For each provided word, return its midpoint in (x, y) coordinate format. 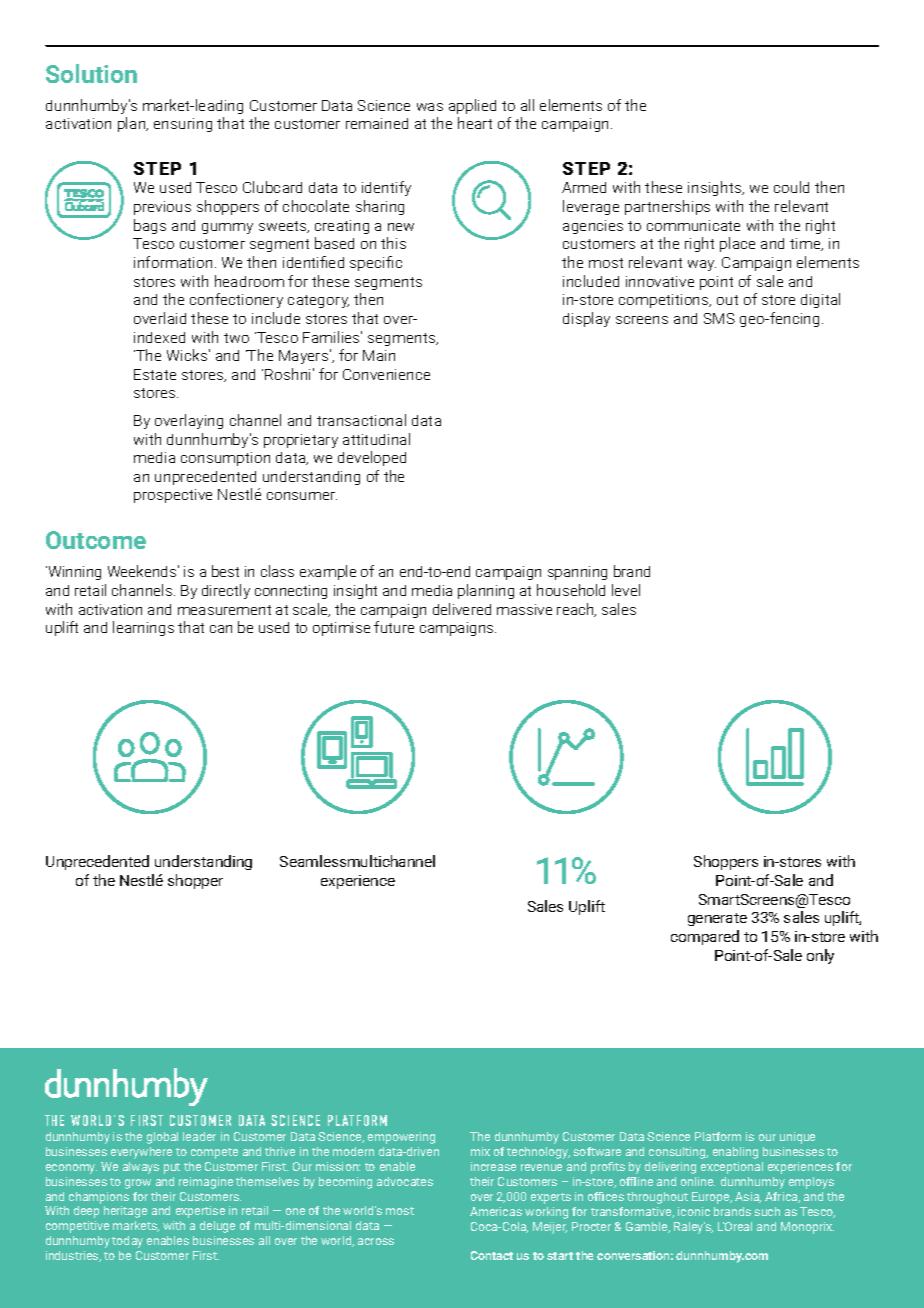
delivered (462, 609)
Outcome (96, 540)
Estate (155, 374)
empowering (401, 1138)
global (162, 1138)
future (394, 627)
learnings (143, 628)
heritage (125, 1212)
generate (717, 919)
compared (705, 937)
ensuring (183, 125)
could (791, 187)
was (430, 107)
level (626, 590)
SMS (719, 318)
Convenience (386, 374)
